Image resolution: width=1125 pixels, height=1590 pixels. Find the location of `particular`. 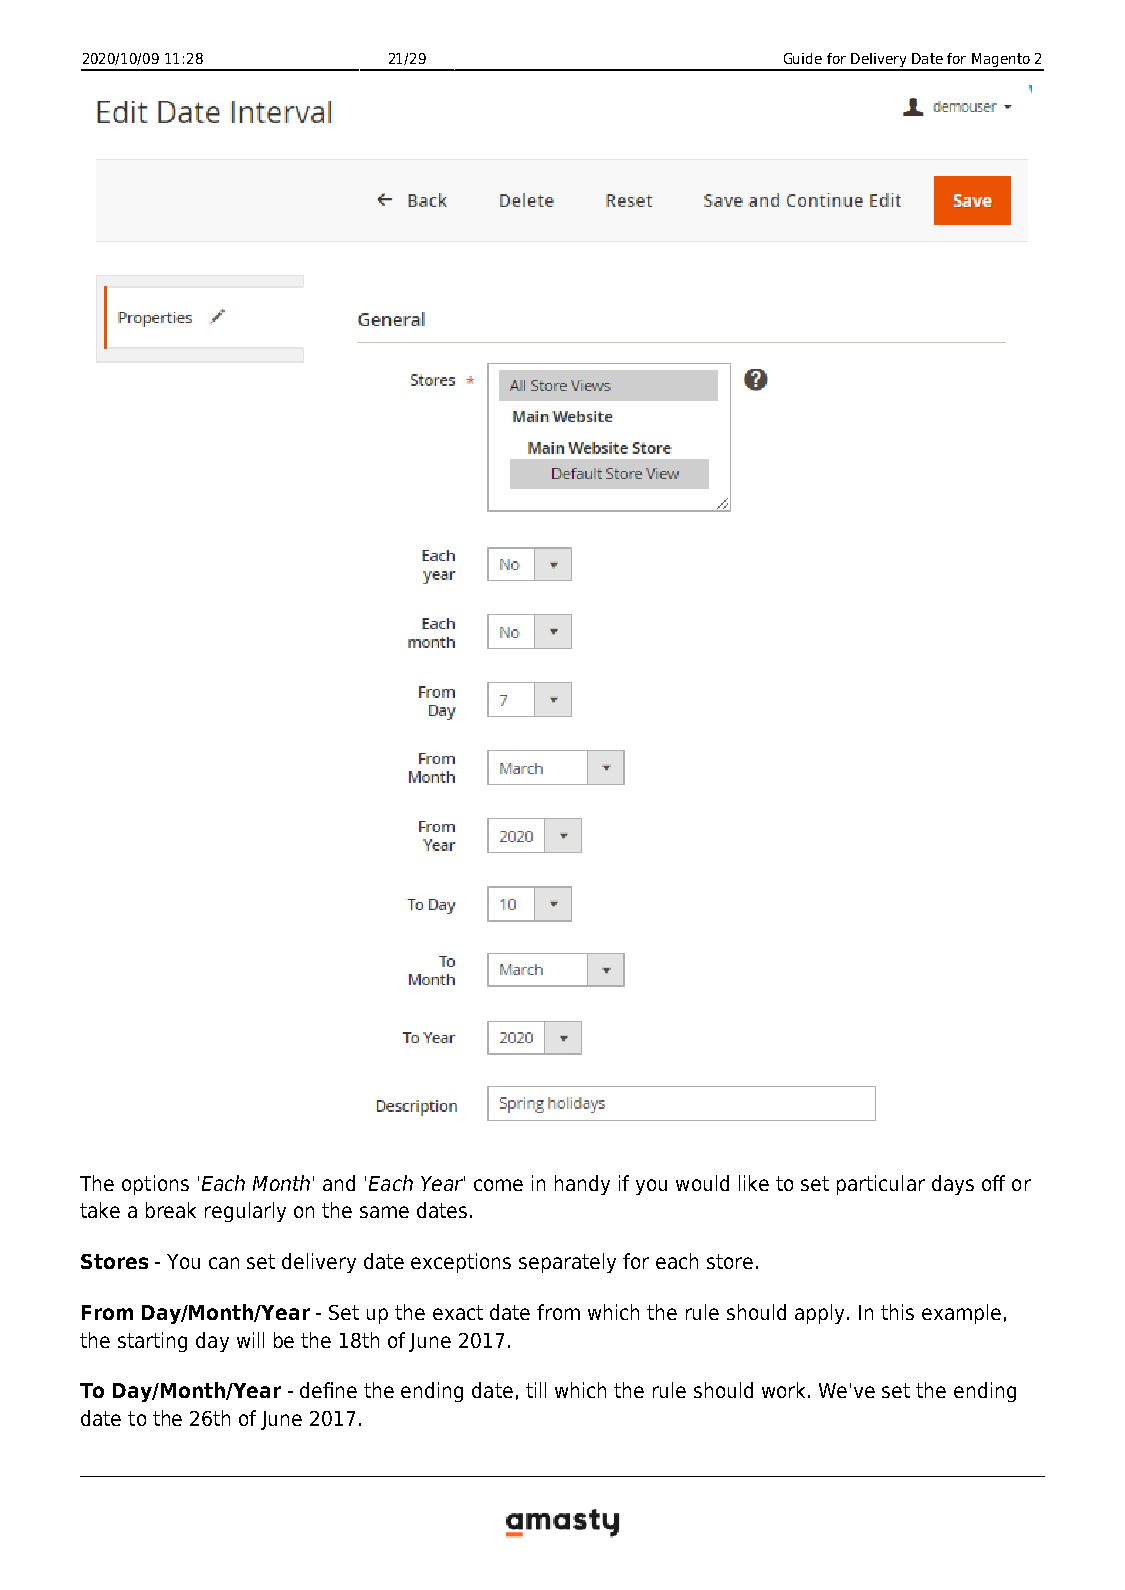

particular is located at coordinates (881, 1185).
